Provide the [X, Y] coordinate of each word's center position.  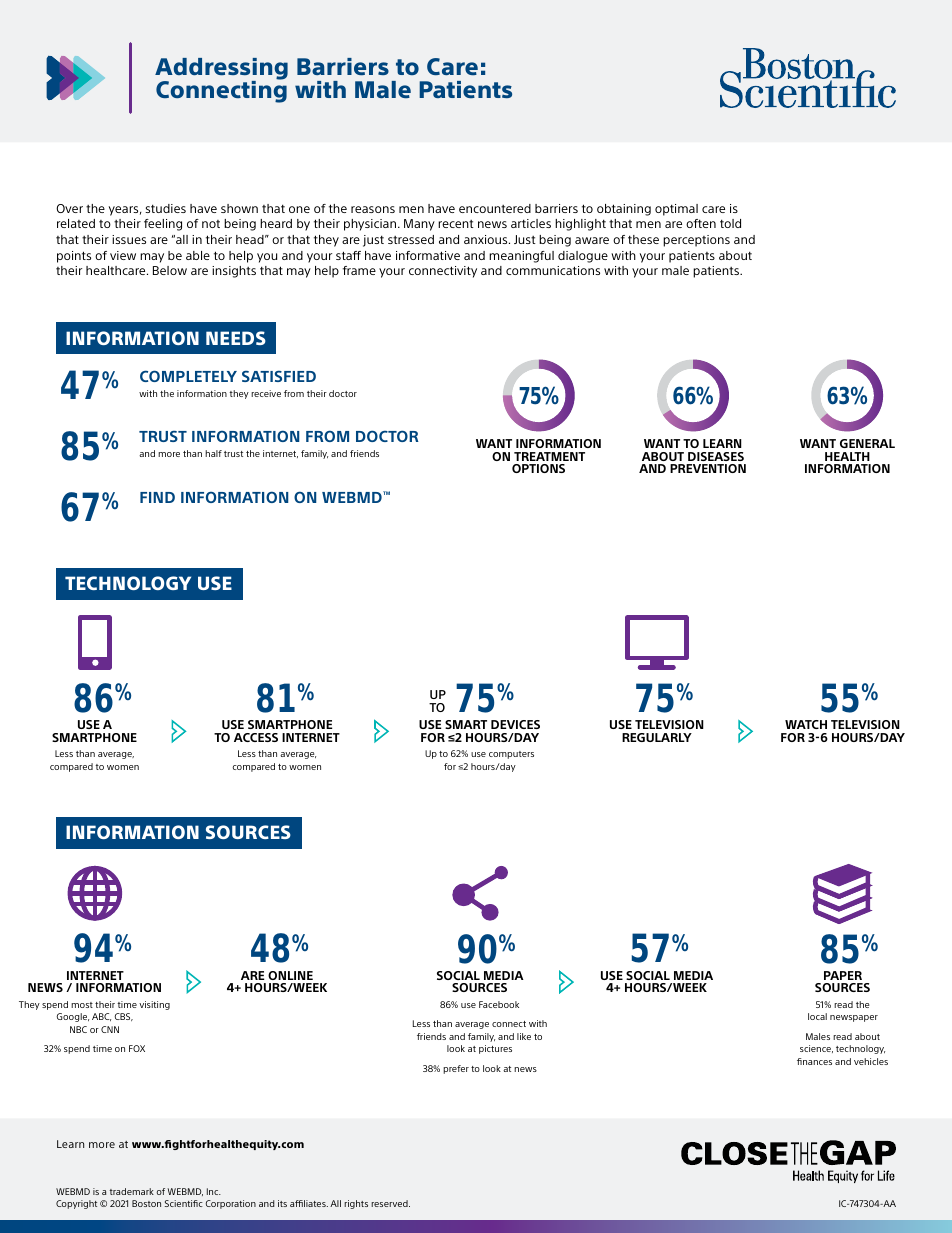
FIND [157, 497]
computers [511, 755]
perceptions [696, 241]
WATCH [806, 724]
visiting [154, 1005]
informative [428, 255]
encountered [495, 208]
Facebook [499, 1004]
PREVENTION [708, 468]
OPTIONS [538, 468]
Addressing [221, 70]
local [817, 1016]
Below [170, 270]
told [730, 223]
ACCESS [256, 737]
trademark [131, 1191]
